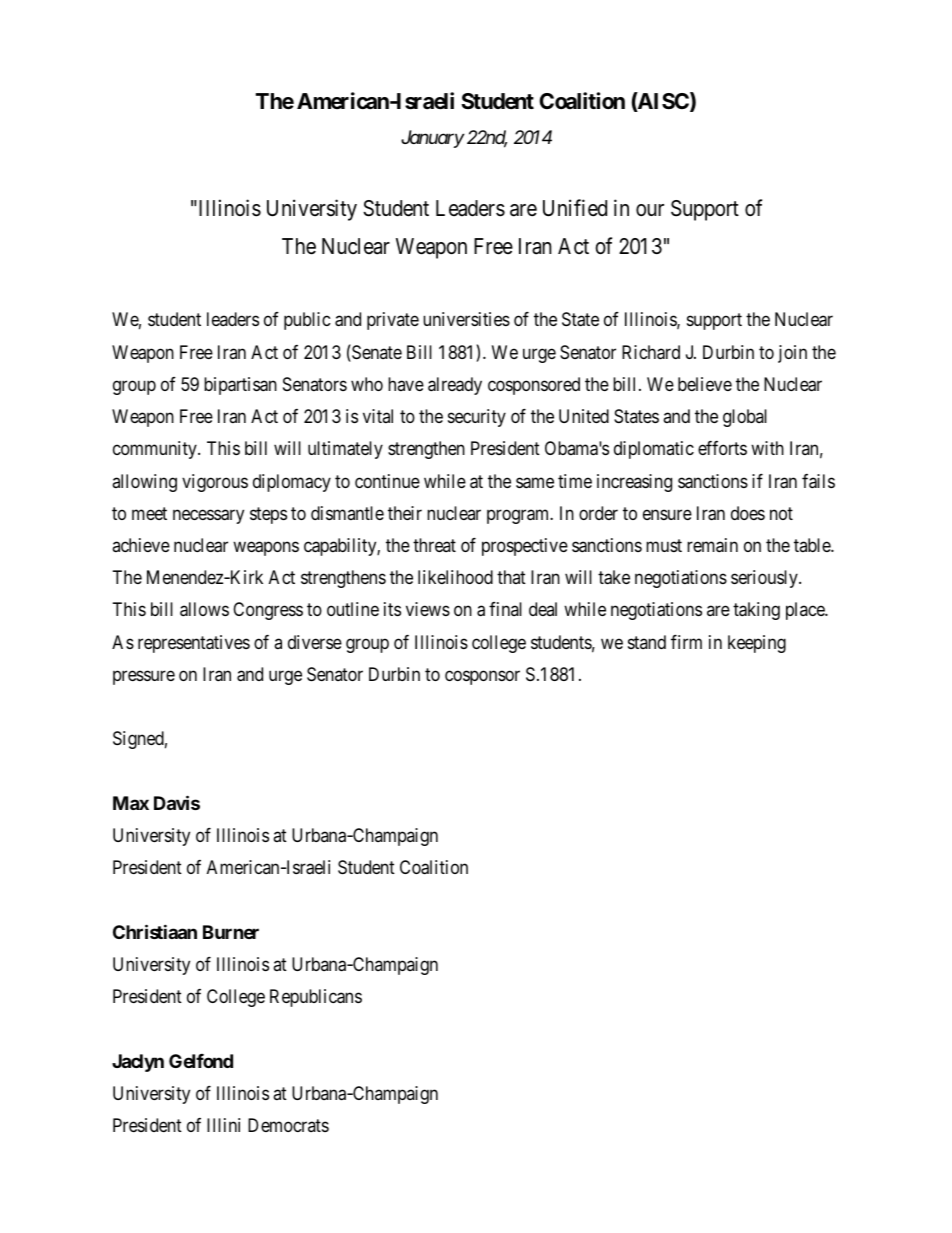 The height and width of the document is (1233, 952). I want to click on keeping, so click(757, 644).
